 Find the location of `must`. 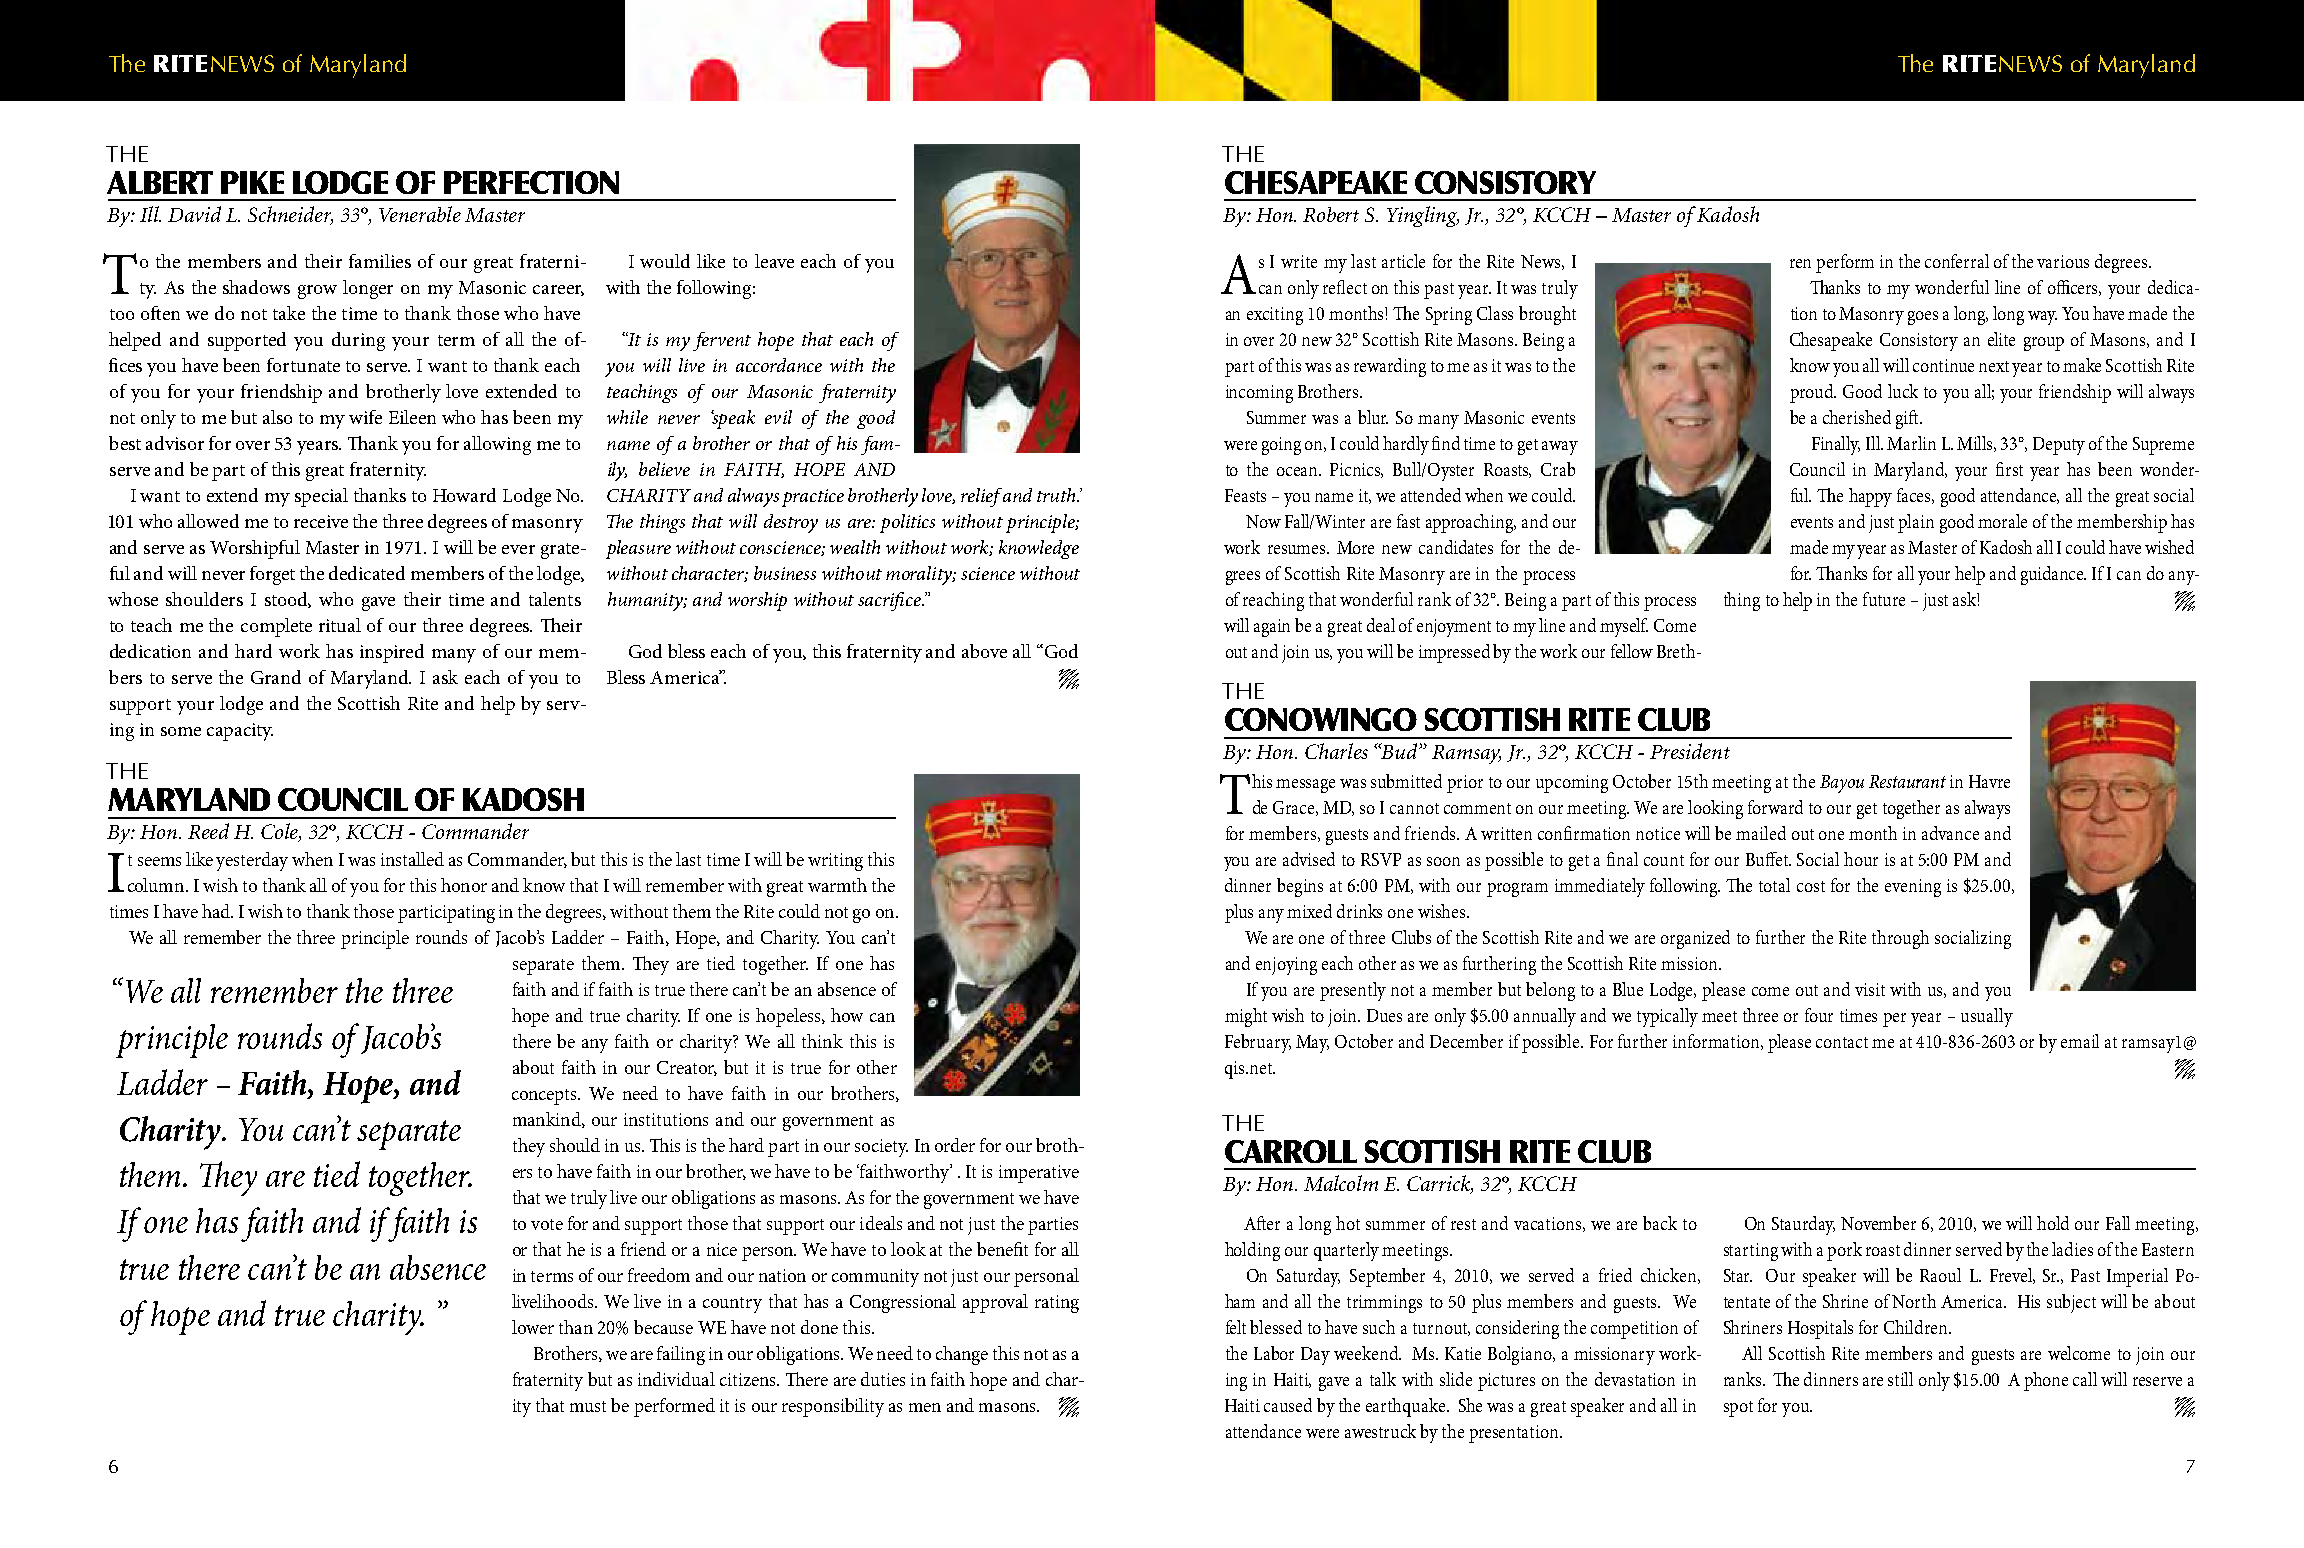

must is located at coordinates (588, 1406).
